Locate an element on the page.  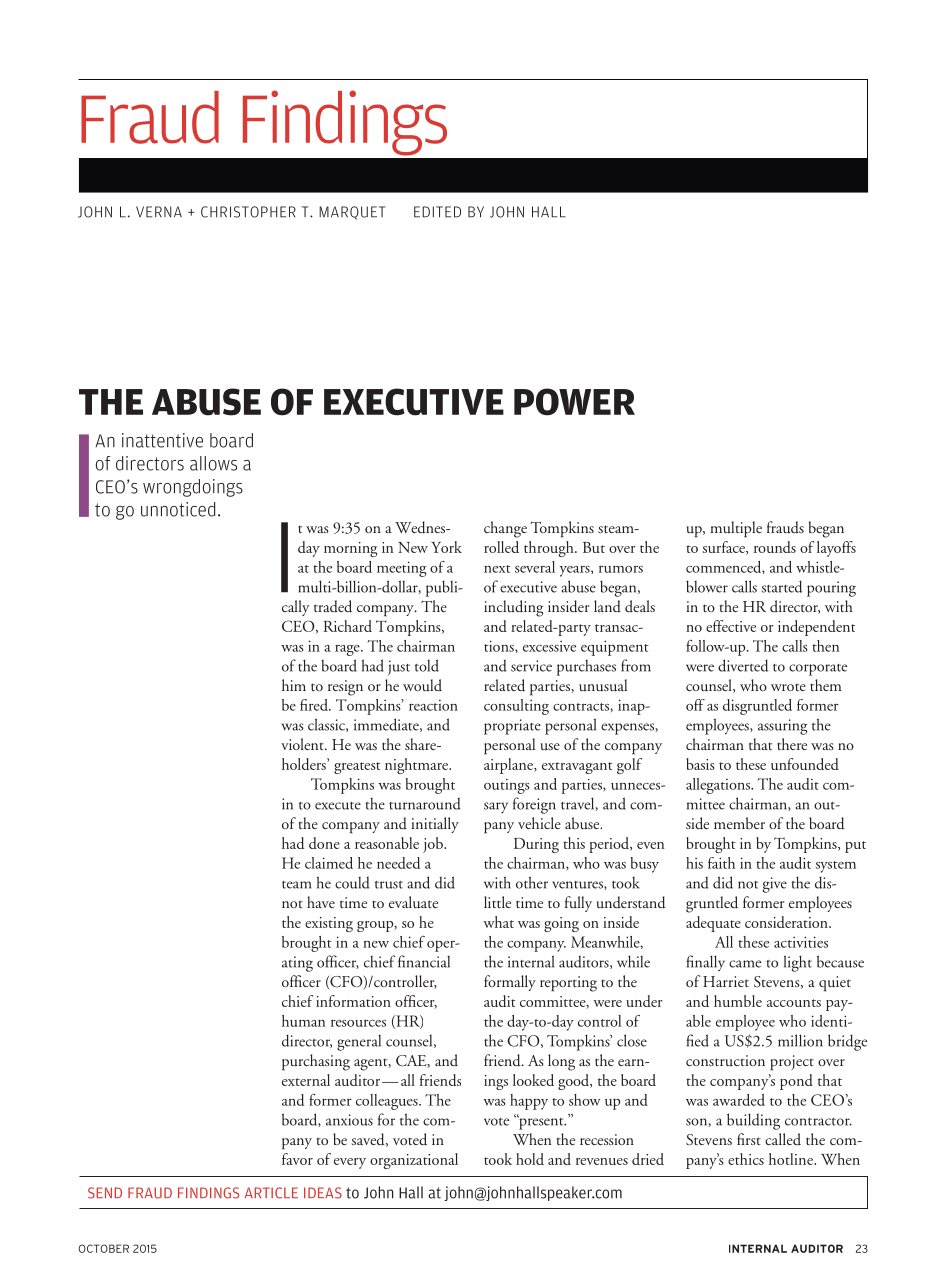
EDITED is located at coordinates (437, 212).
